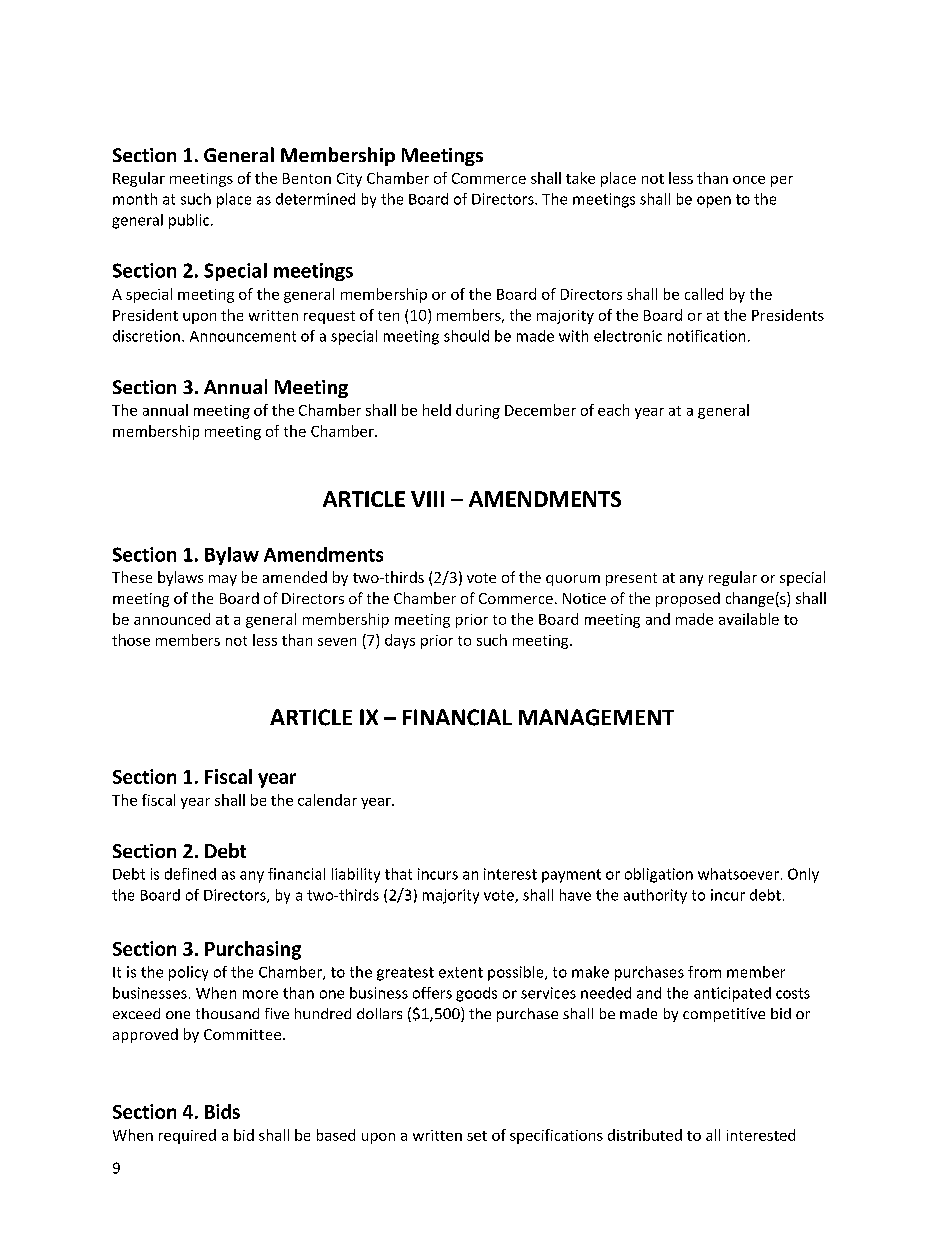  I want to click on days, so click(400, 641).
